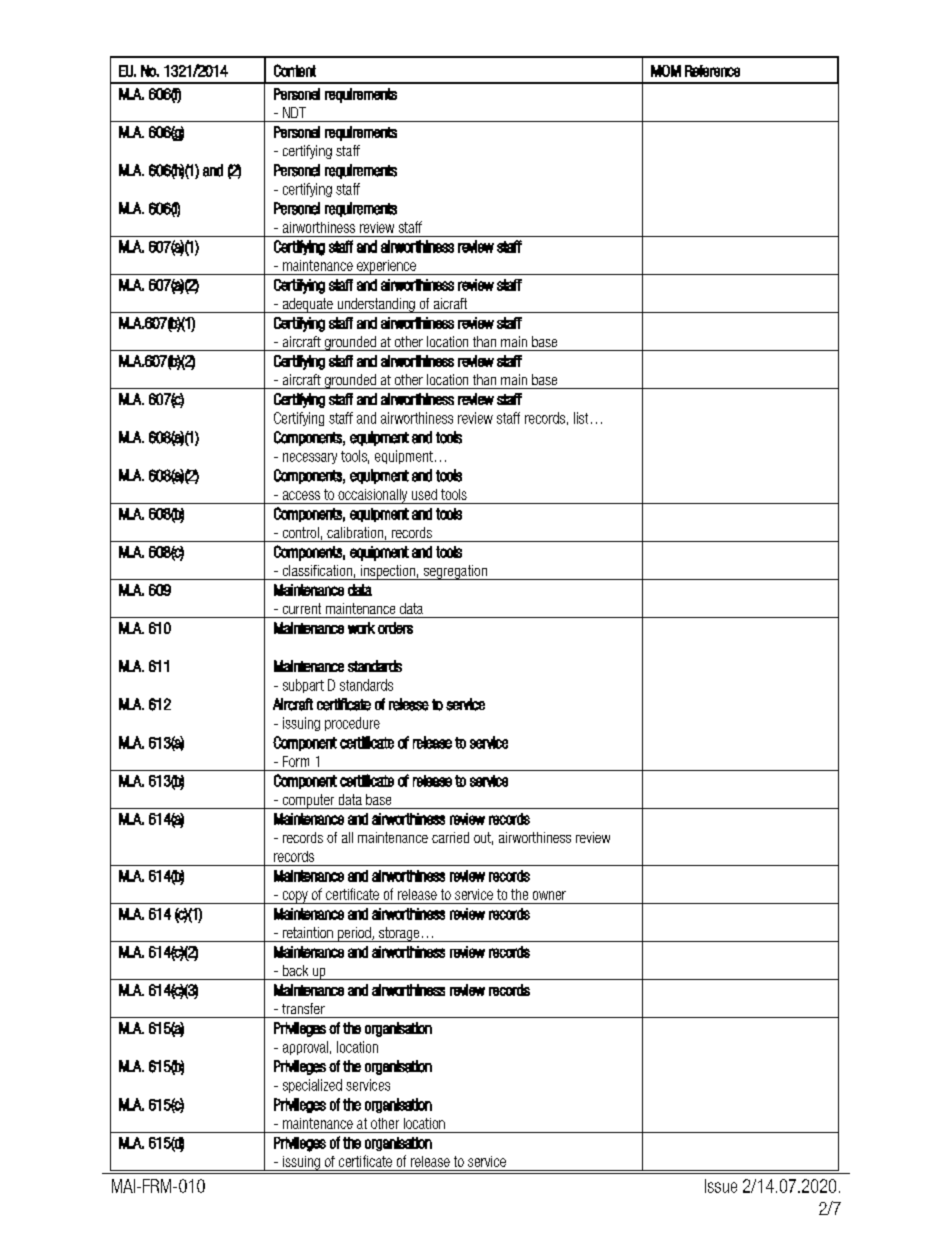 The height and width of the screenshot is (1233, 952). What do you see at coordinates (666, 71) in the screenshot?
I see `MOM` at bounding box center [666, 71].
